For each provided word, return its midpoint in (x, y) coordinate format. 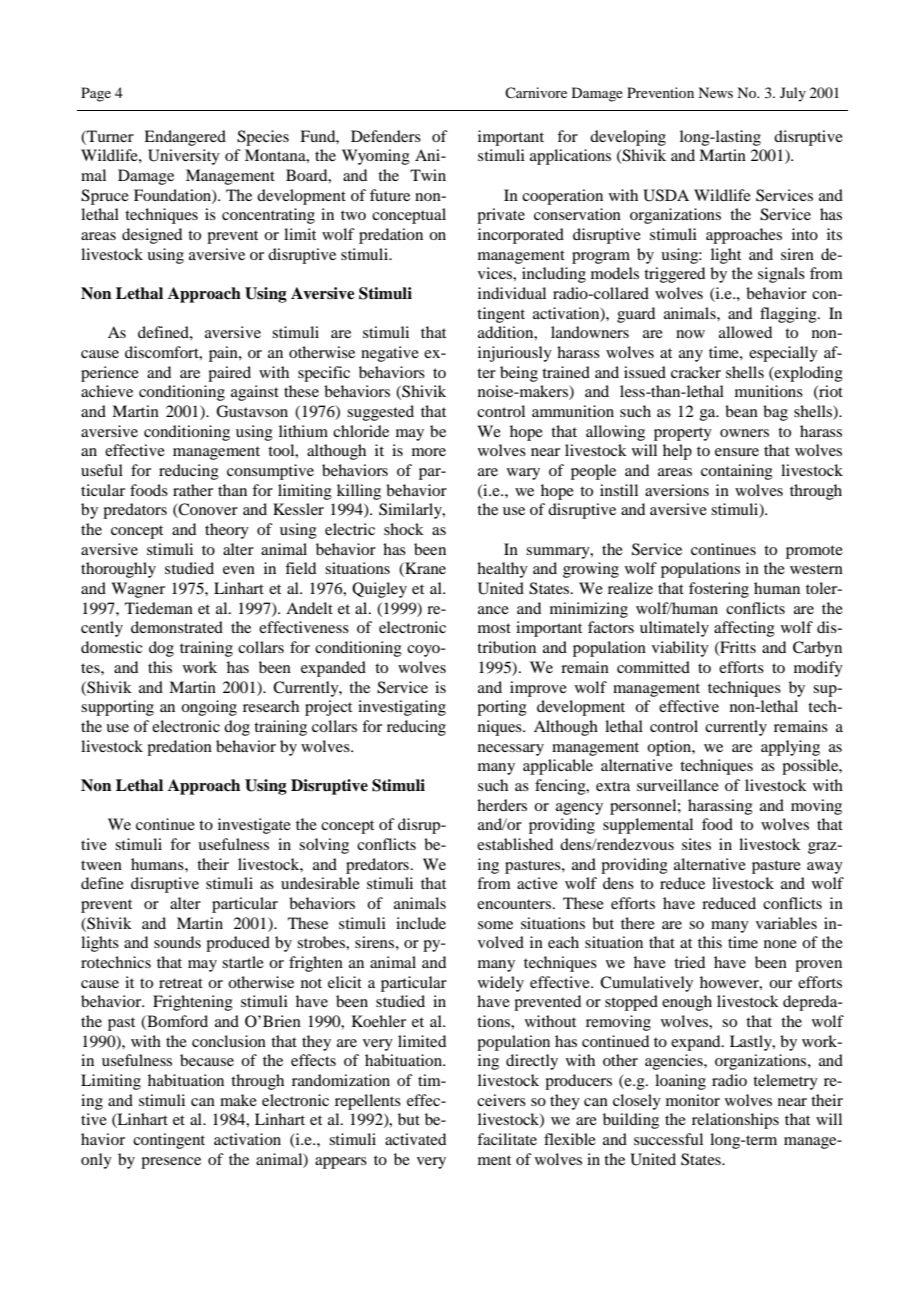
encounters (515, 904)
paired (229, 374)
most (494, 628)
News (715, 92)
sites (696, 844)
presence (171, 1163)
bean (741, 411)
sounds (177, 942)
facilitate (507, 1139)
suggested (380, 413)
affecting (744, 629)
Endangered (185, 138)
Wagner (138, 590)
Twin (428, 175)
